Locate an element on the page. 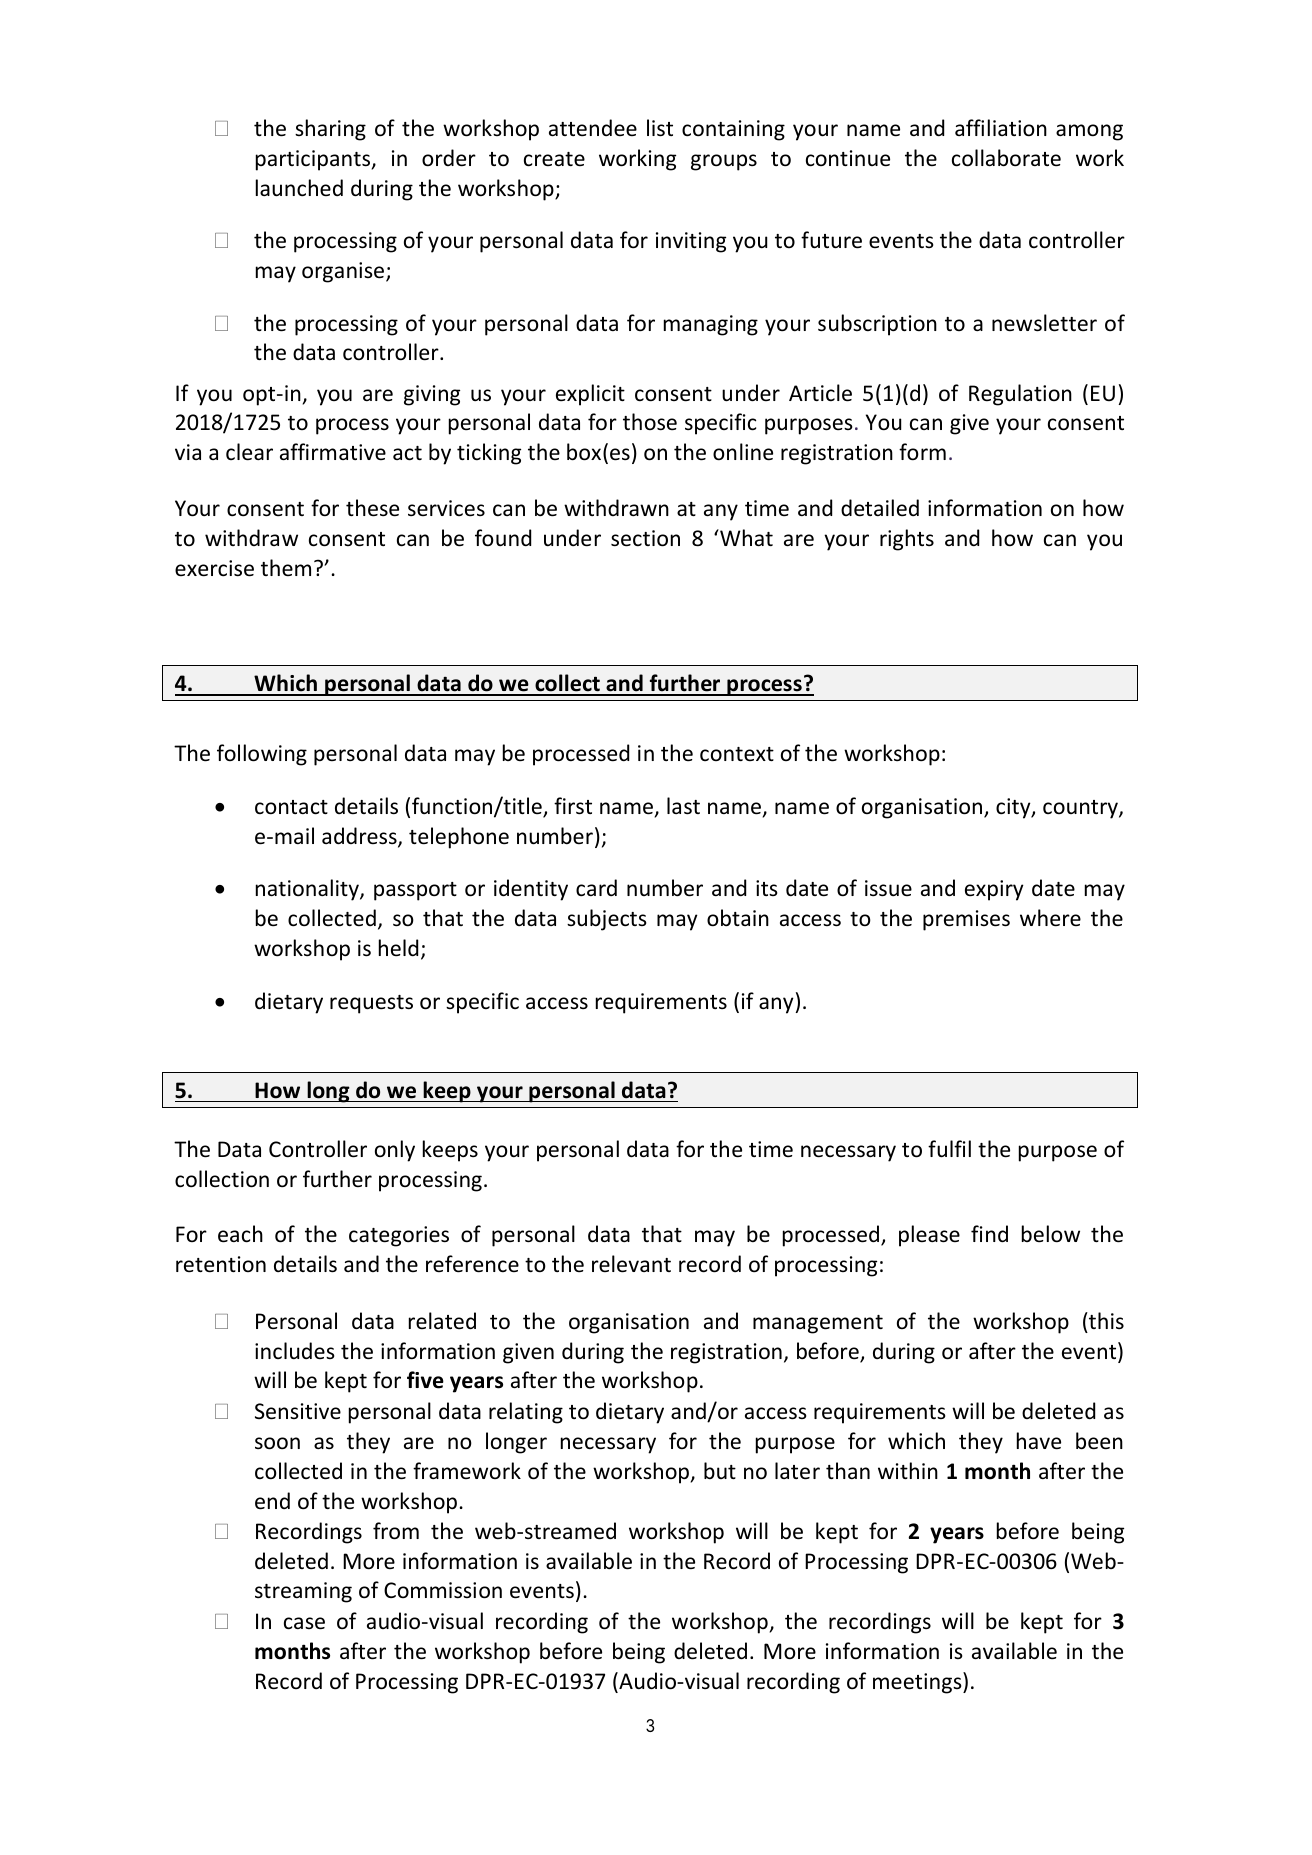 This image has height=1855, width=1312. case is located at coordinates (304, 1623).
